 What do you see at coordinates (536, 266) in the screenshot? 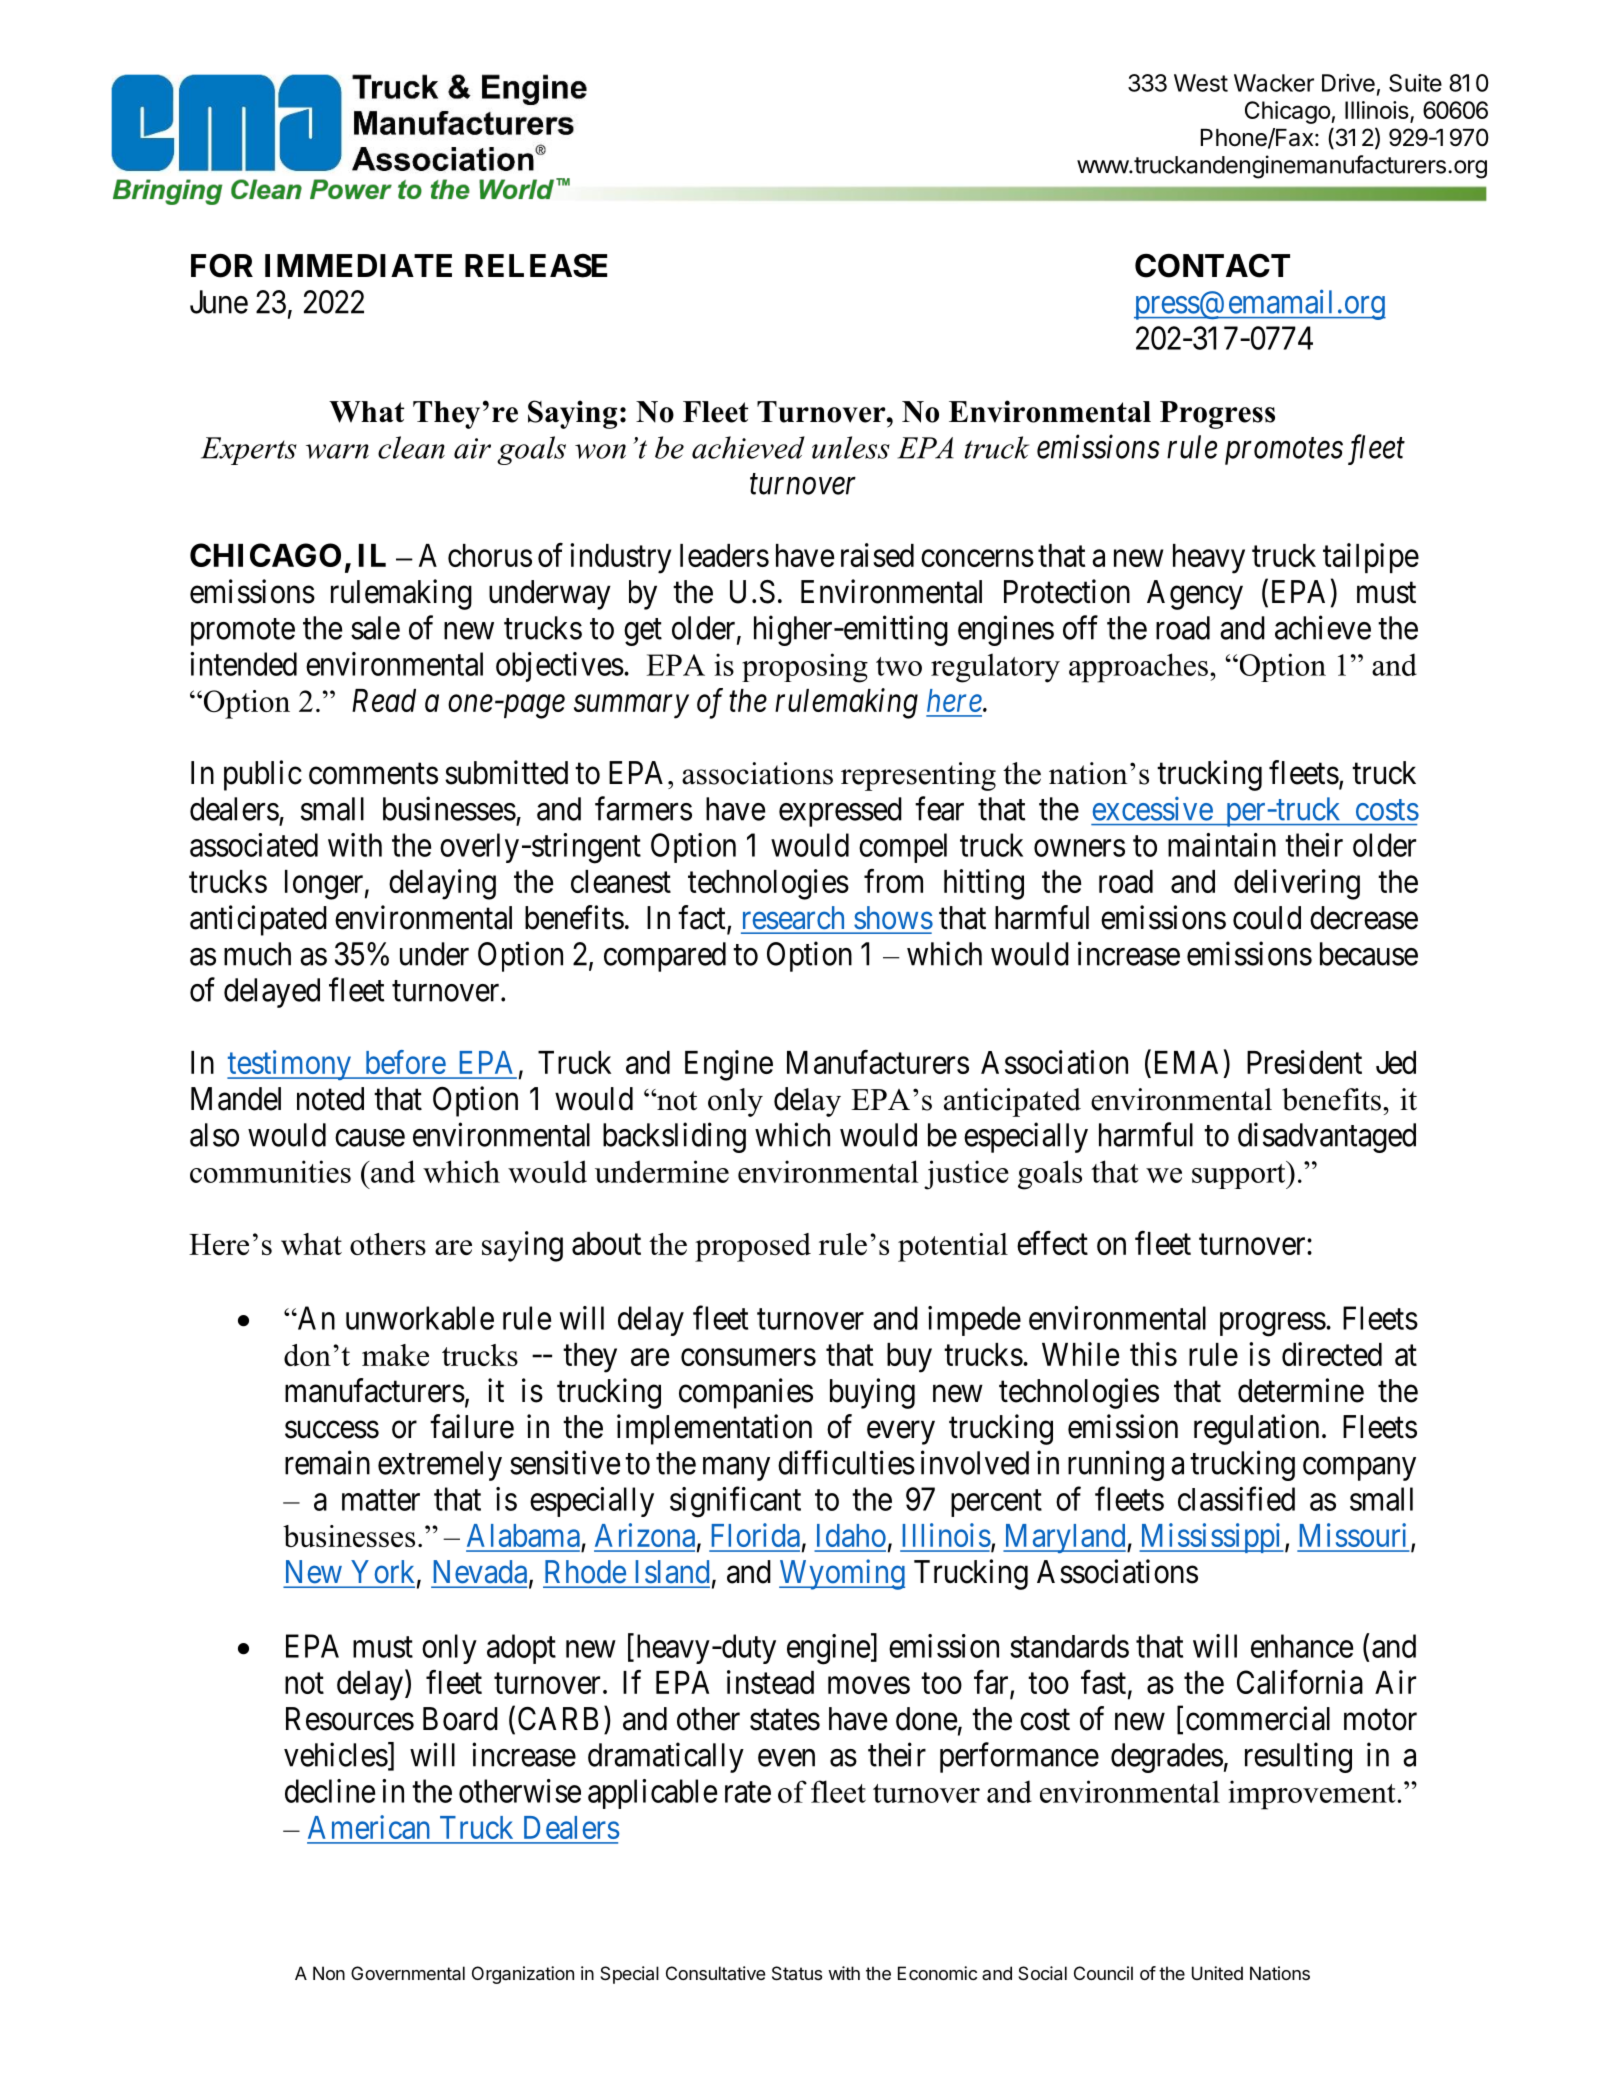
I see `RELEASE` at bounding box center [536, 266].
